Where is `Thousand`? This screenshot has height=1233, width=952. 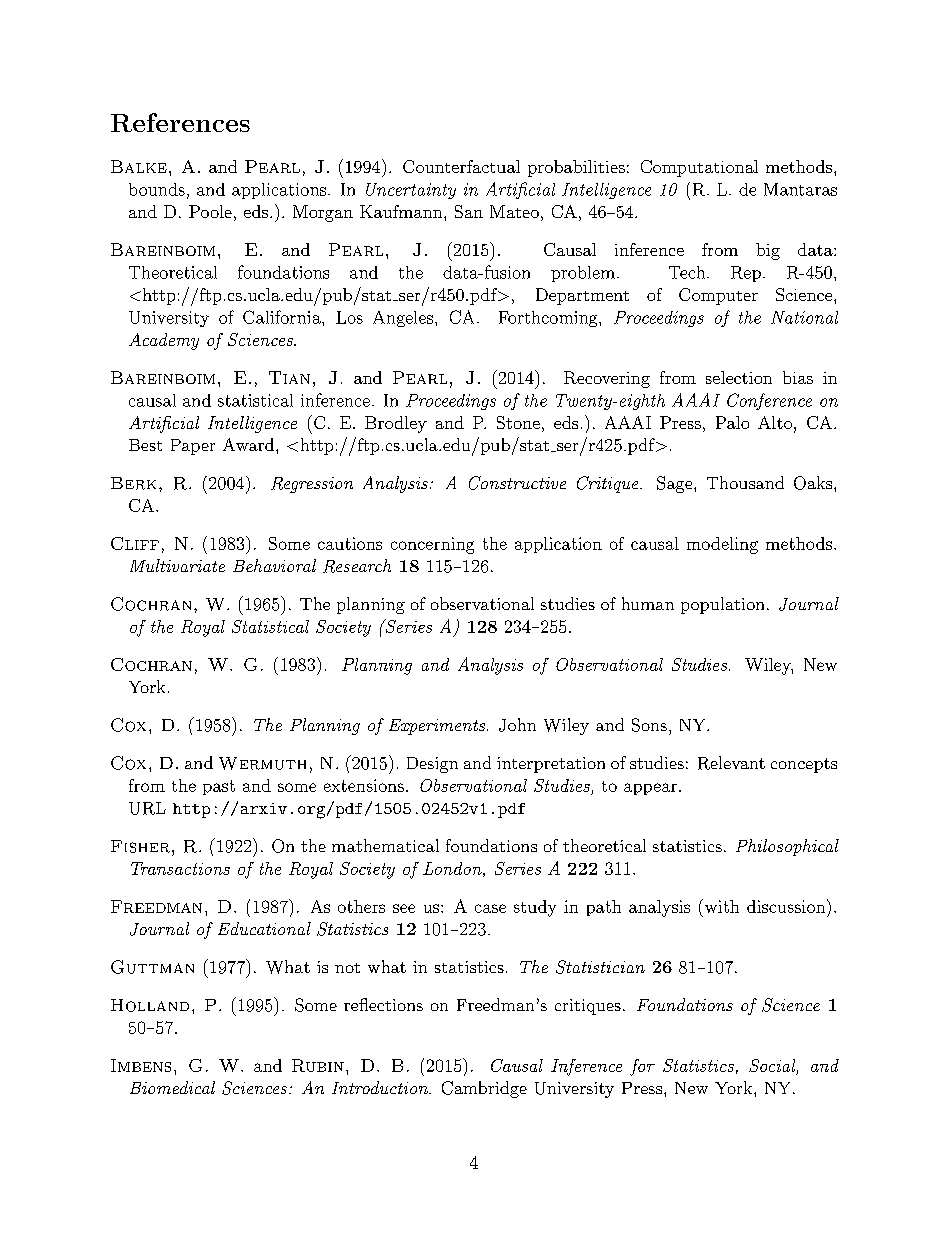 Thousand is located at coordinates (745, 482).
